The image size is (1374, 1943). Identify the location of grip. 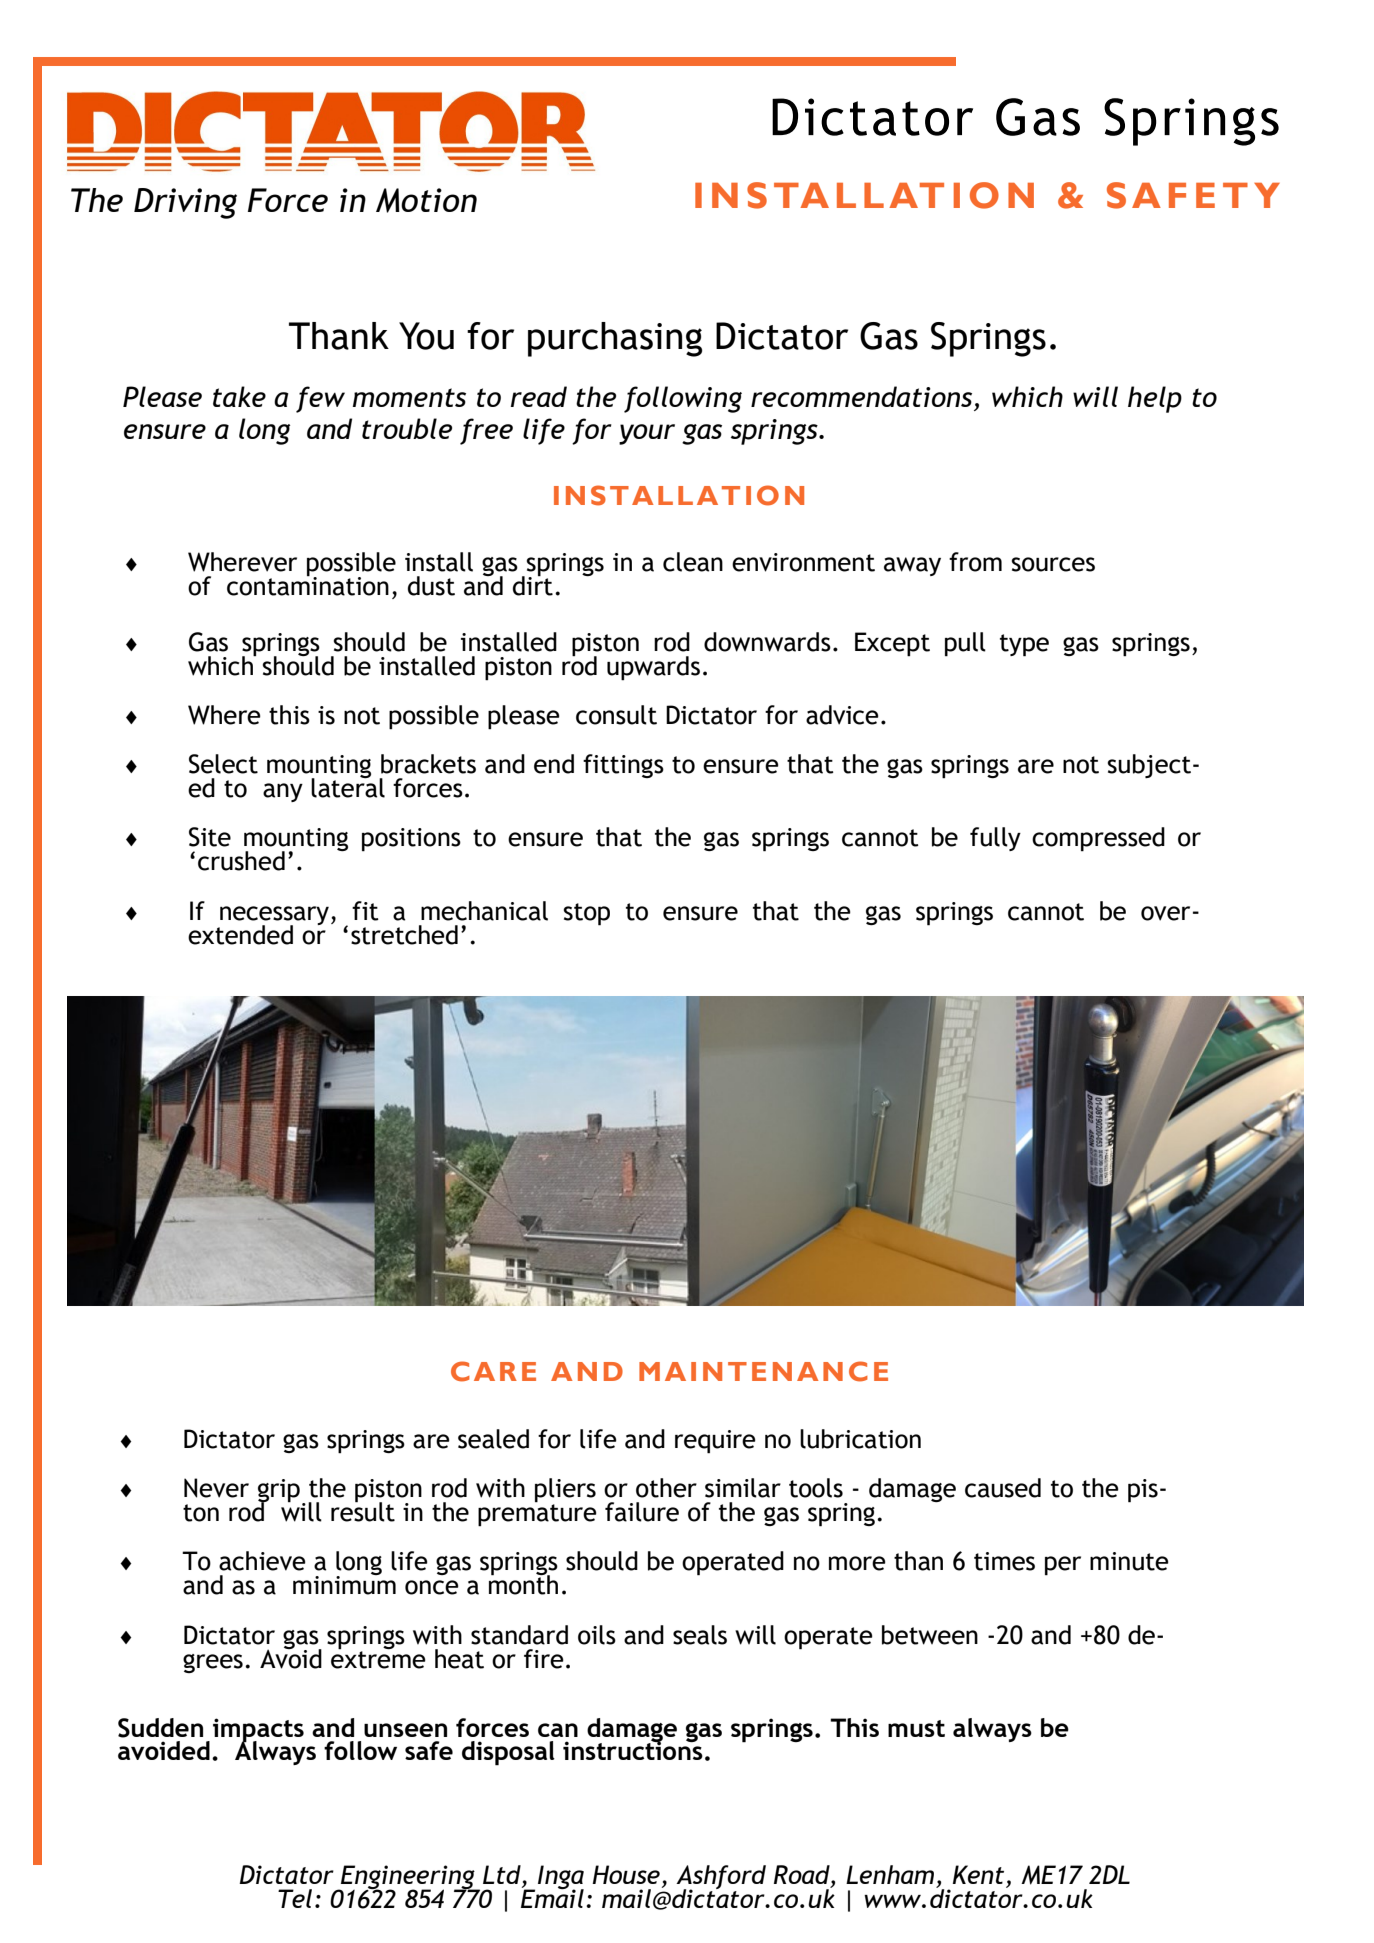
(279, 1491).
